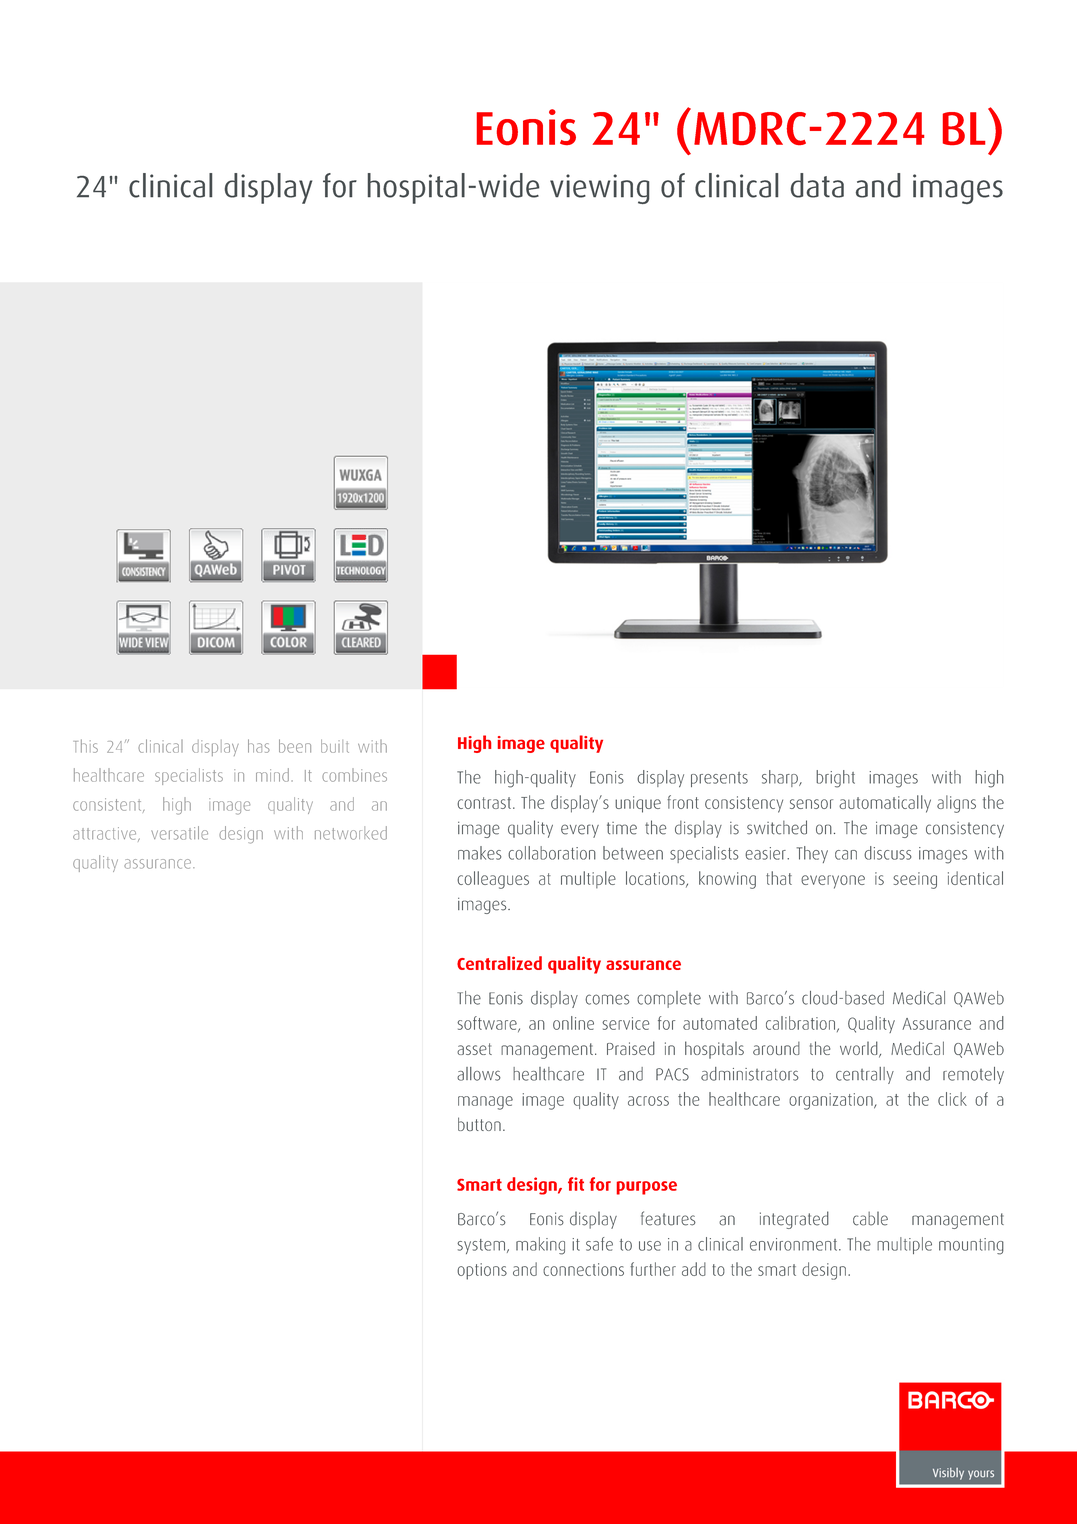 This screenshot has height=1524, width=1077. I want to click on system, so click(481, 1246).
